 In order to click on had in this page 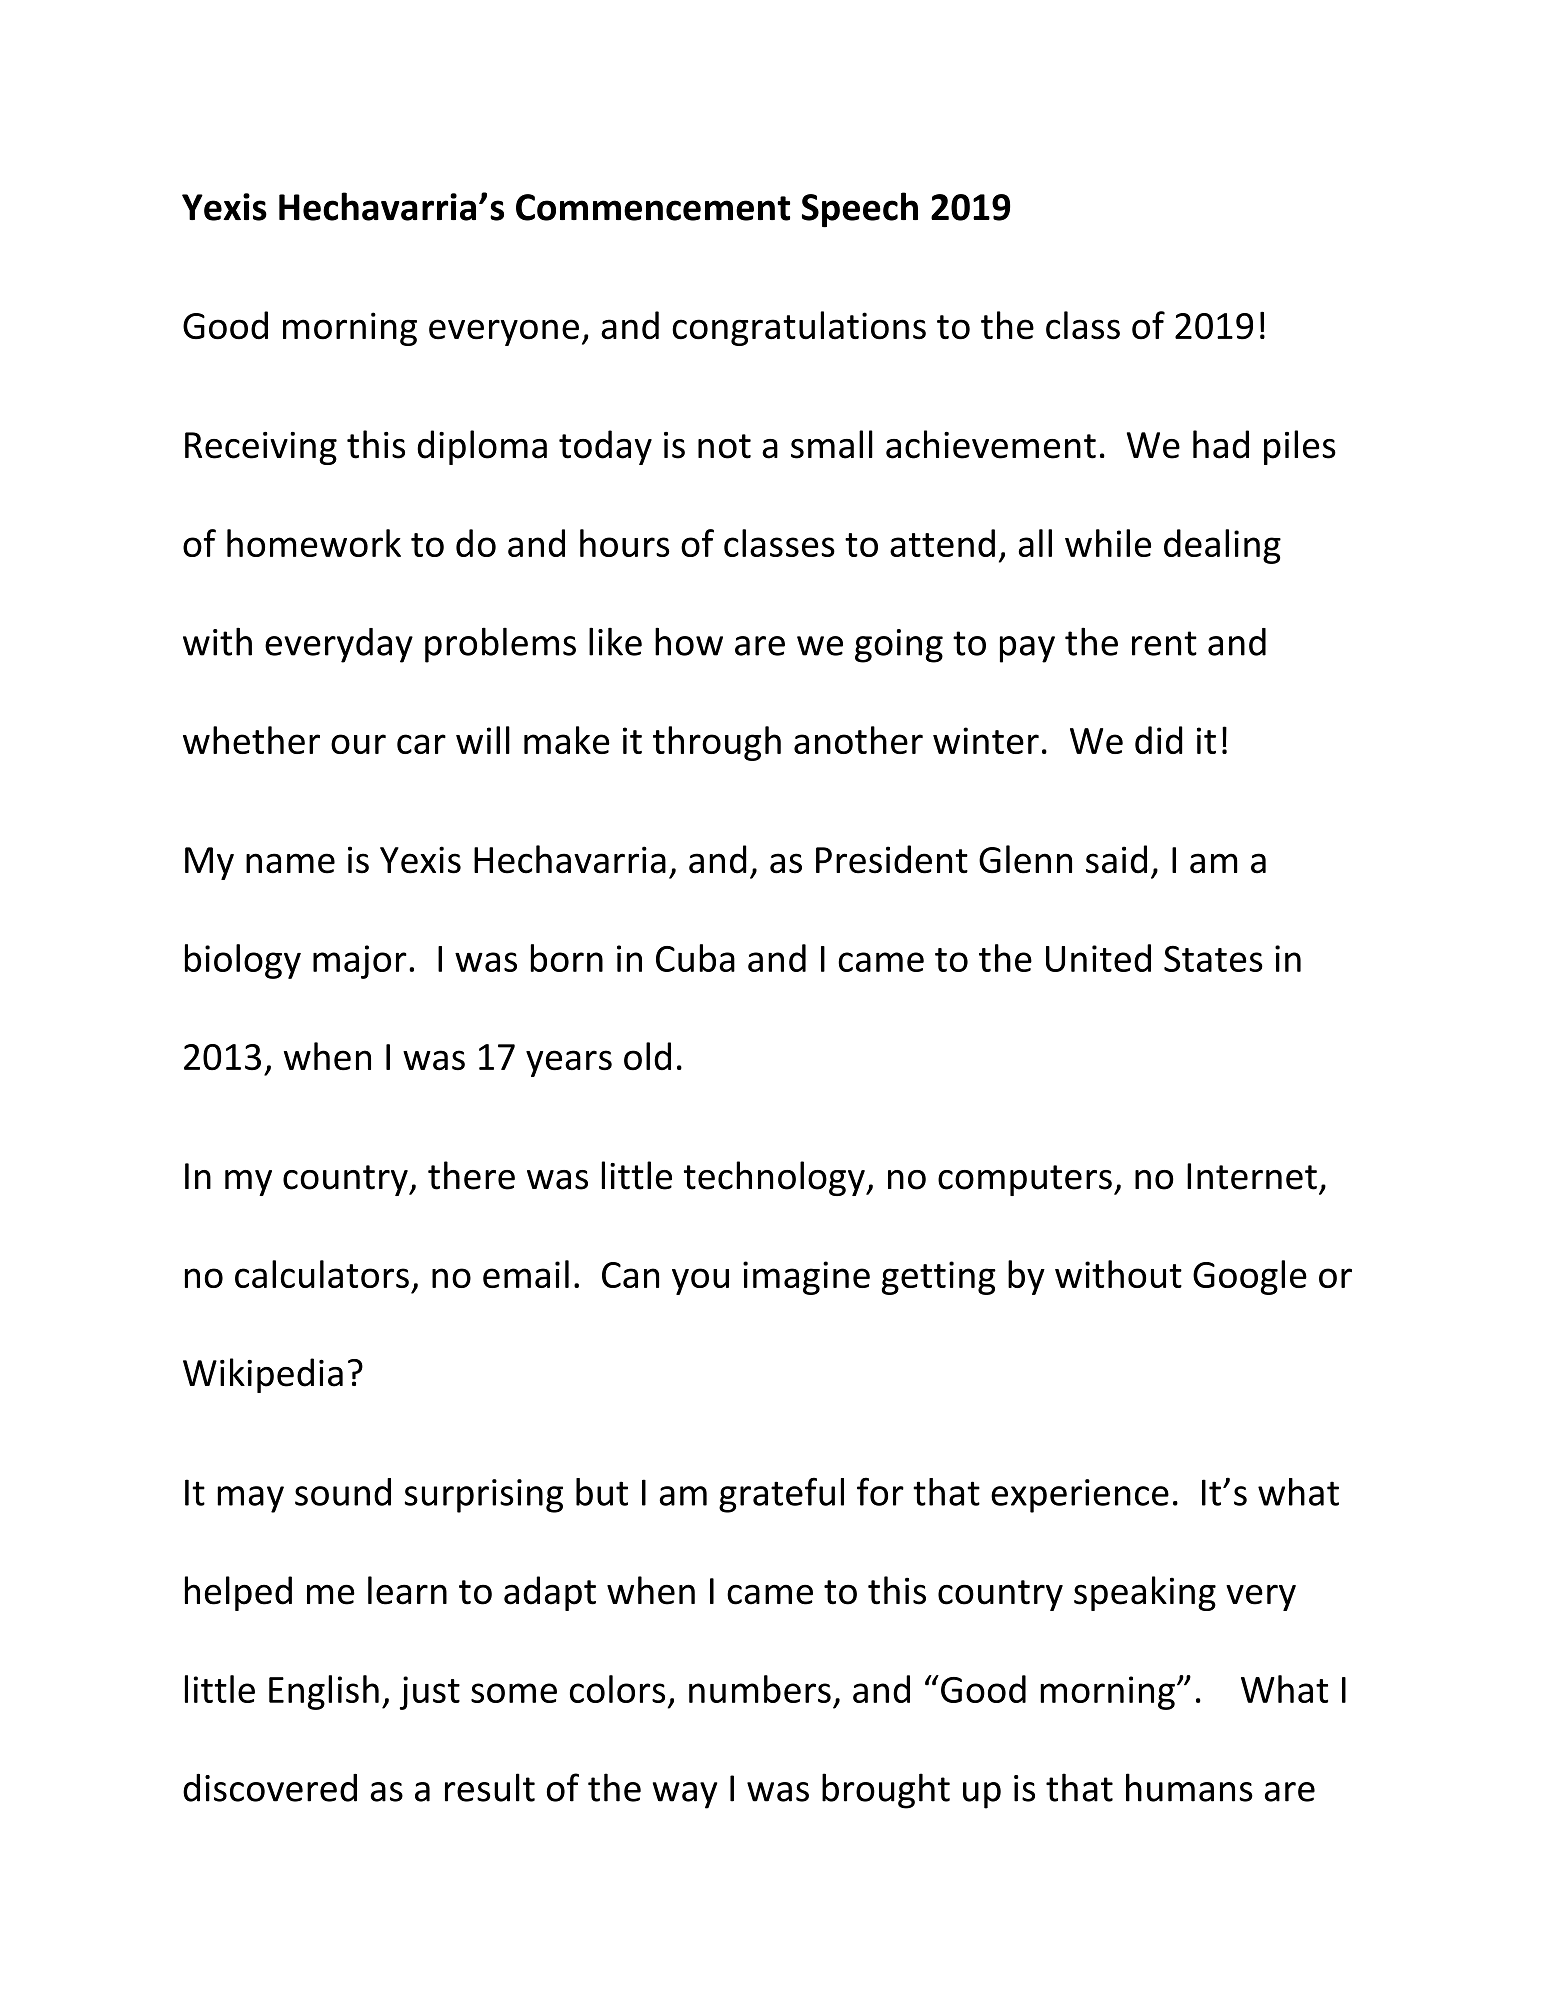, I will do `click(1221, 444)`.
